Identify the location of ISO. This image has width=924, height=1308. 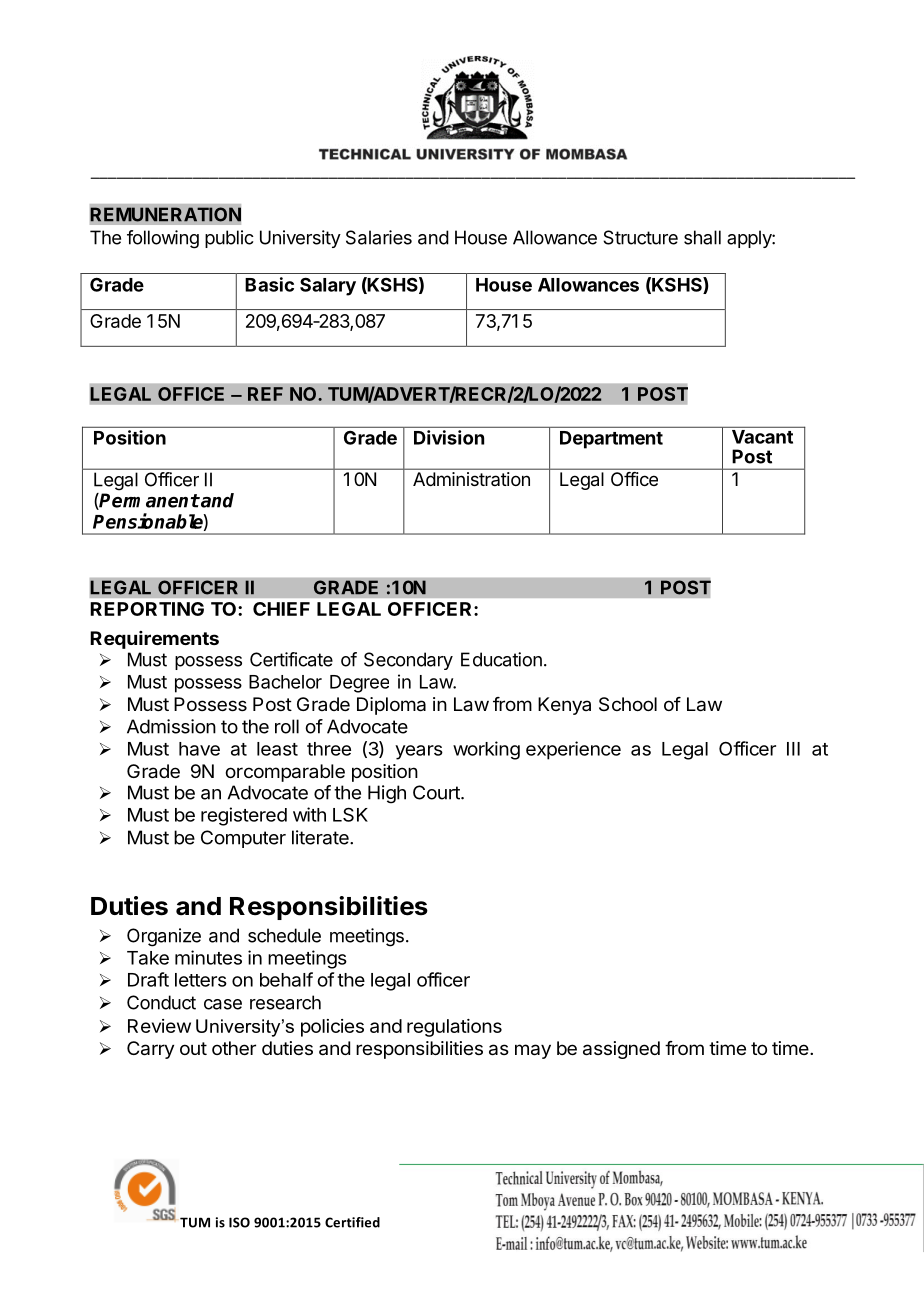
(239, 1222).
